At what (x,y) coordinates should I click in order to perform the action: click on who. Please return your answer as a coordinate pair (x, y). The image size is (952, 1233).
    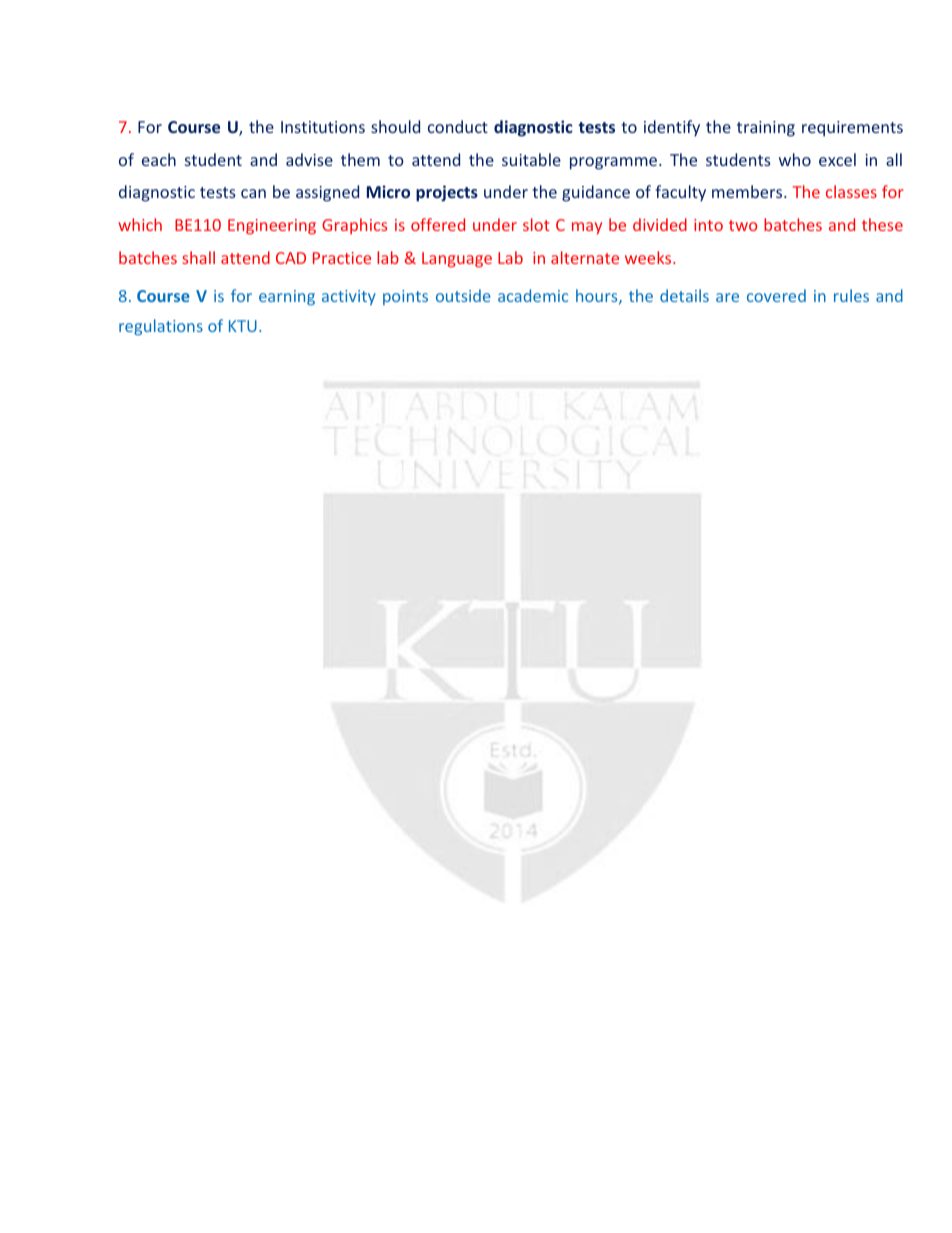
    Looking at the image, I should click on (795, 159).
